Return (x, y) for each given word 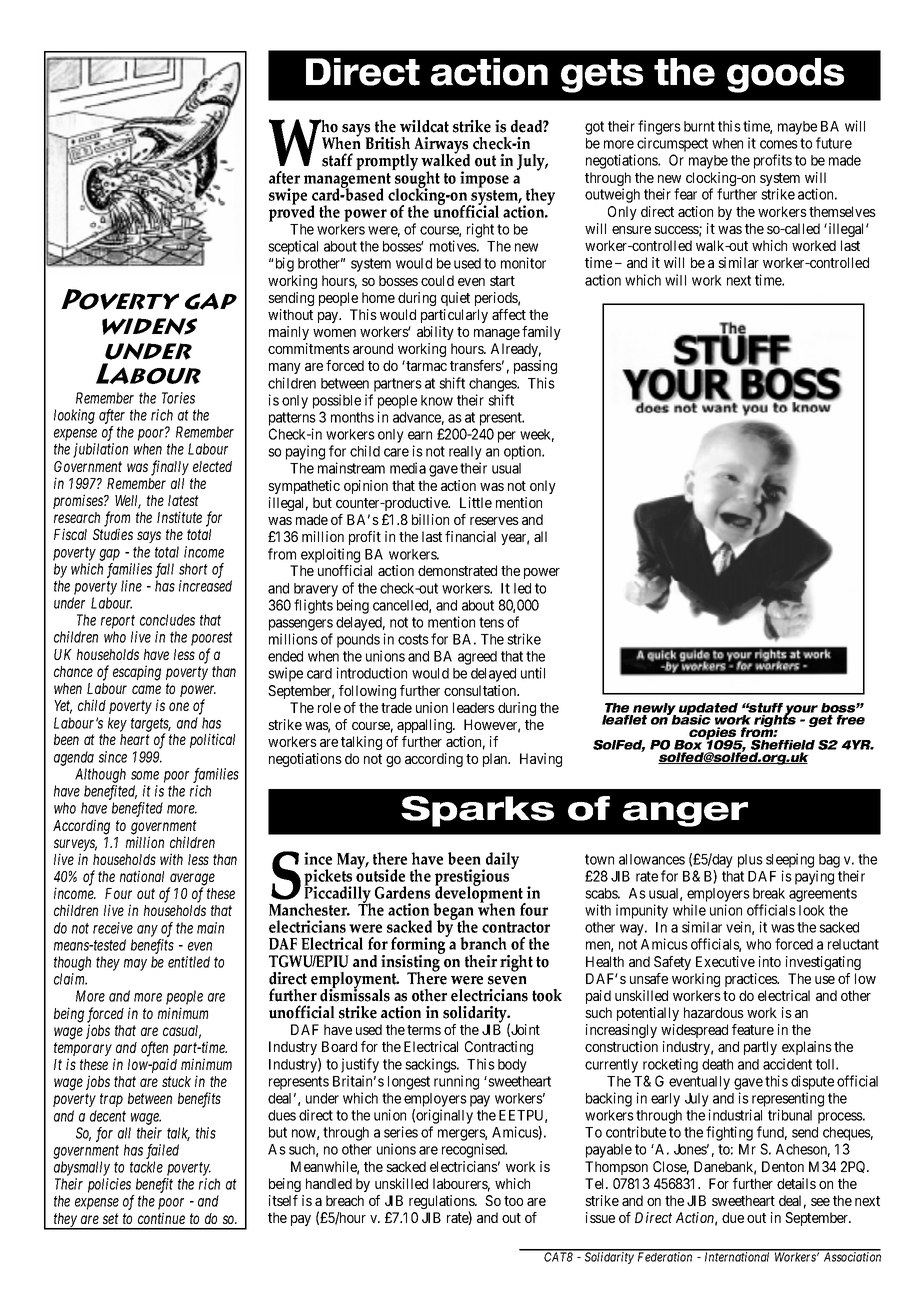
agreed (477, 658)
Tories (178, 398)
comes (779, 144)
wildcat (424, 126)
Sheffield (783, 746)
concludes (167, 620)
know (437, 400)
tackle (146, 1167)
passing (535, 367)
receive (113, 928)
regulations (442, 1203)
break (769, 893)
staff (337, 160)
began (452, 913)
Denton (783, 1166)
